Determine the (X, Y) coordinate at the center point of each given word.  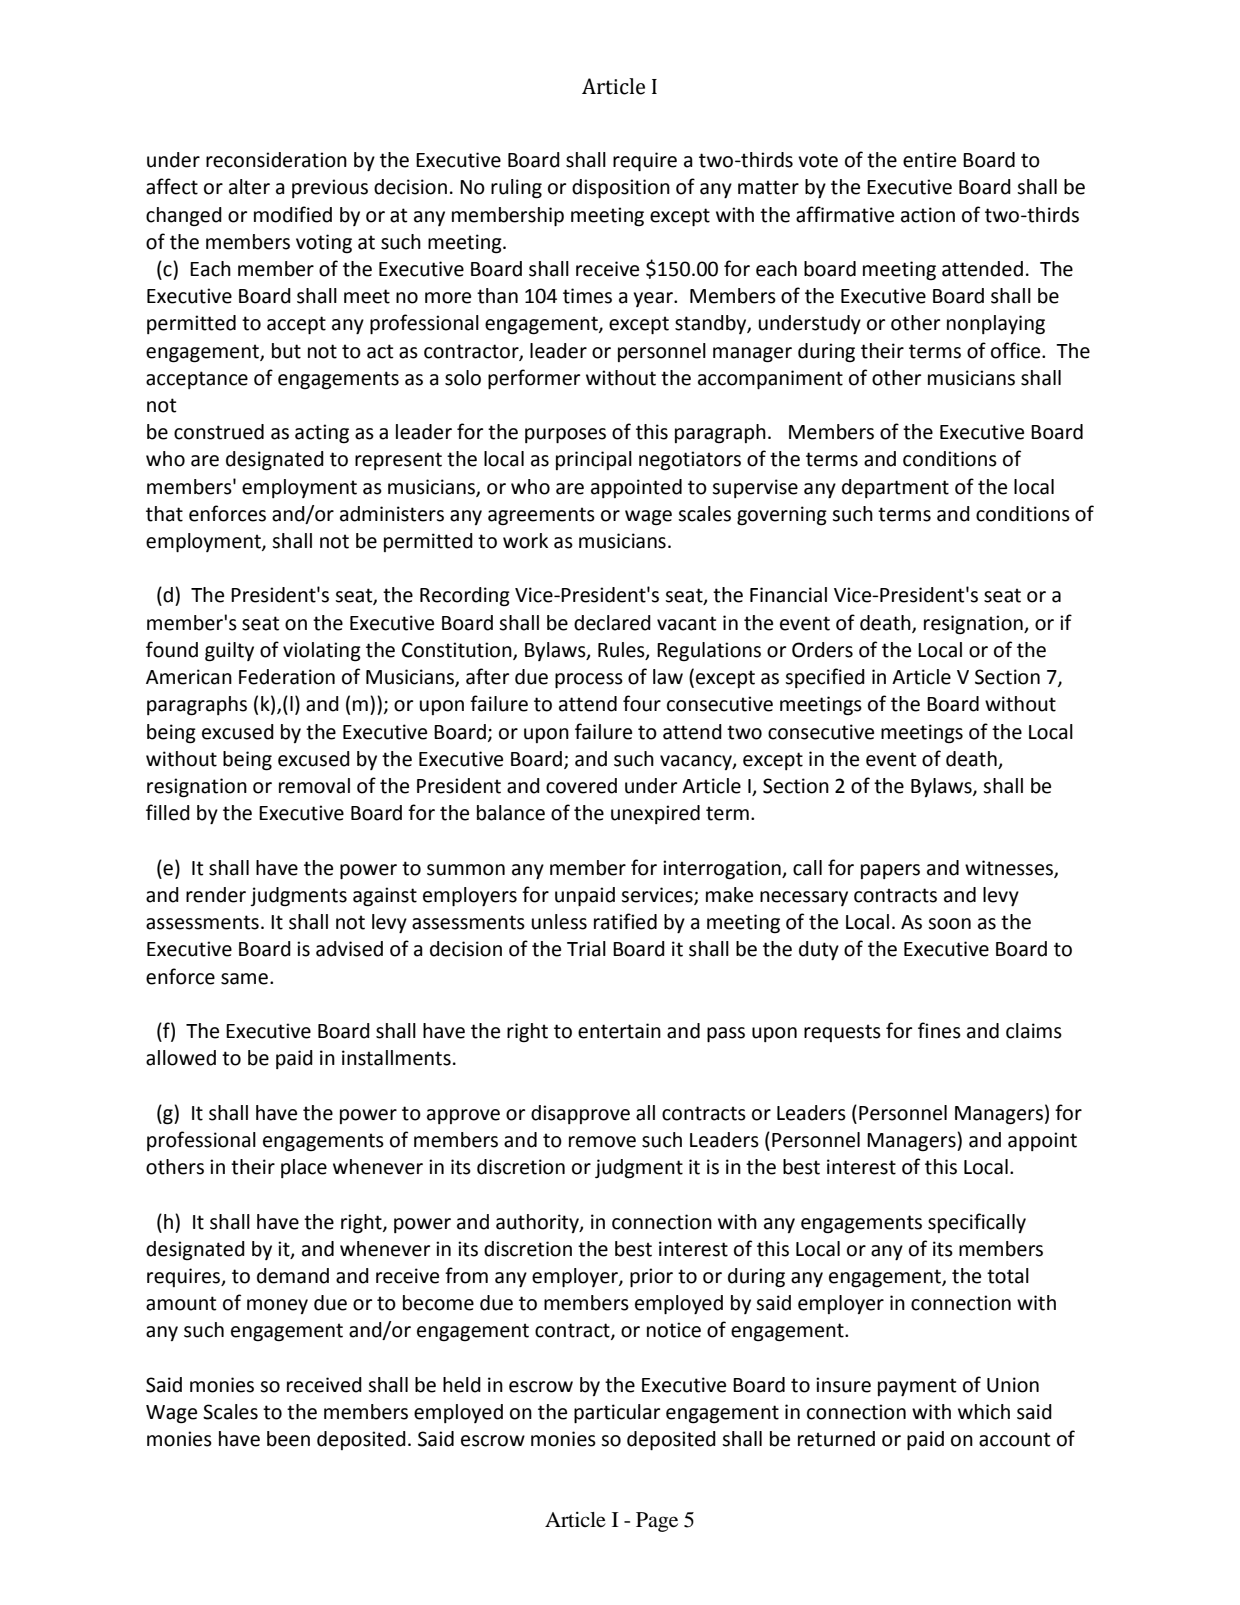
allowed (181, 1058)
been (288, 1439)
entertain (619, 1031)
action (928, 215)
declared (612, 623)
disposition (621, 188)
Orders (822, 650)
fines (939, 1030)
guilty (229, 652)
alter (249, 187)
